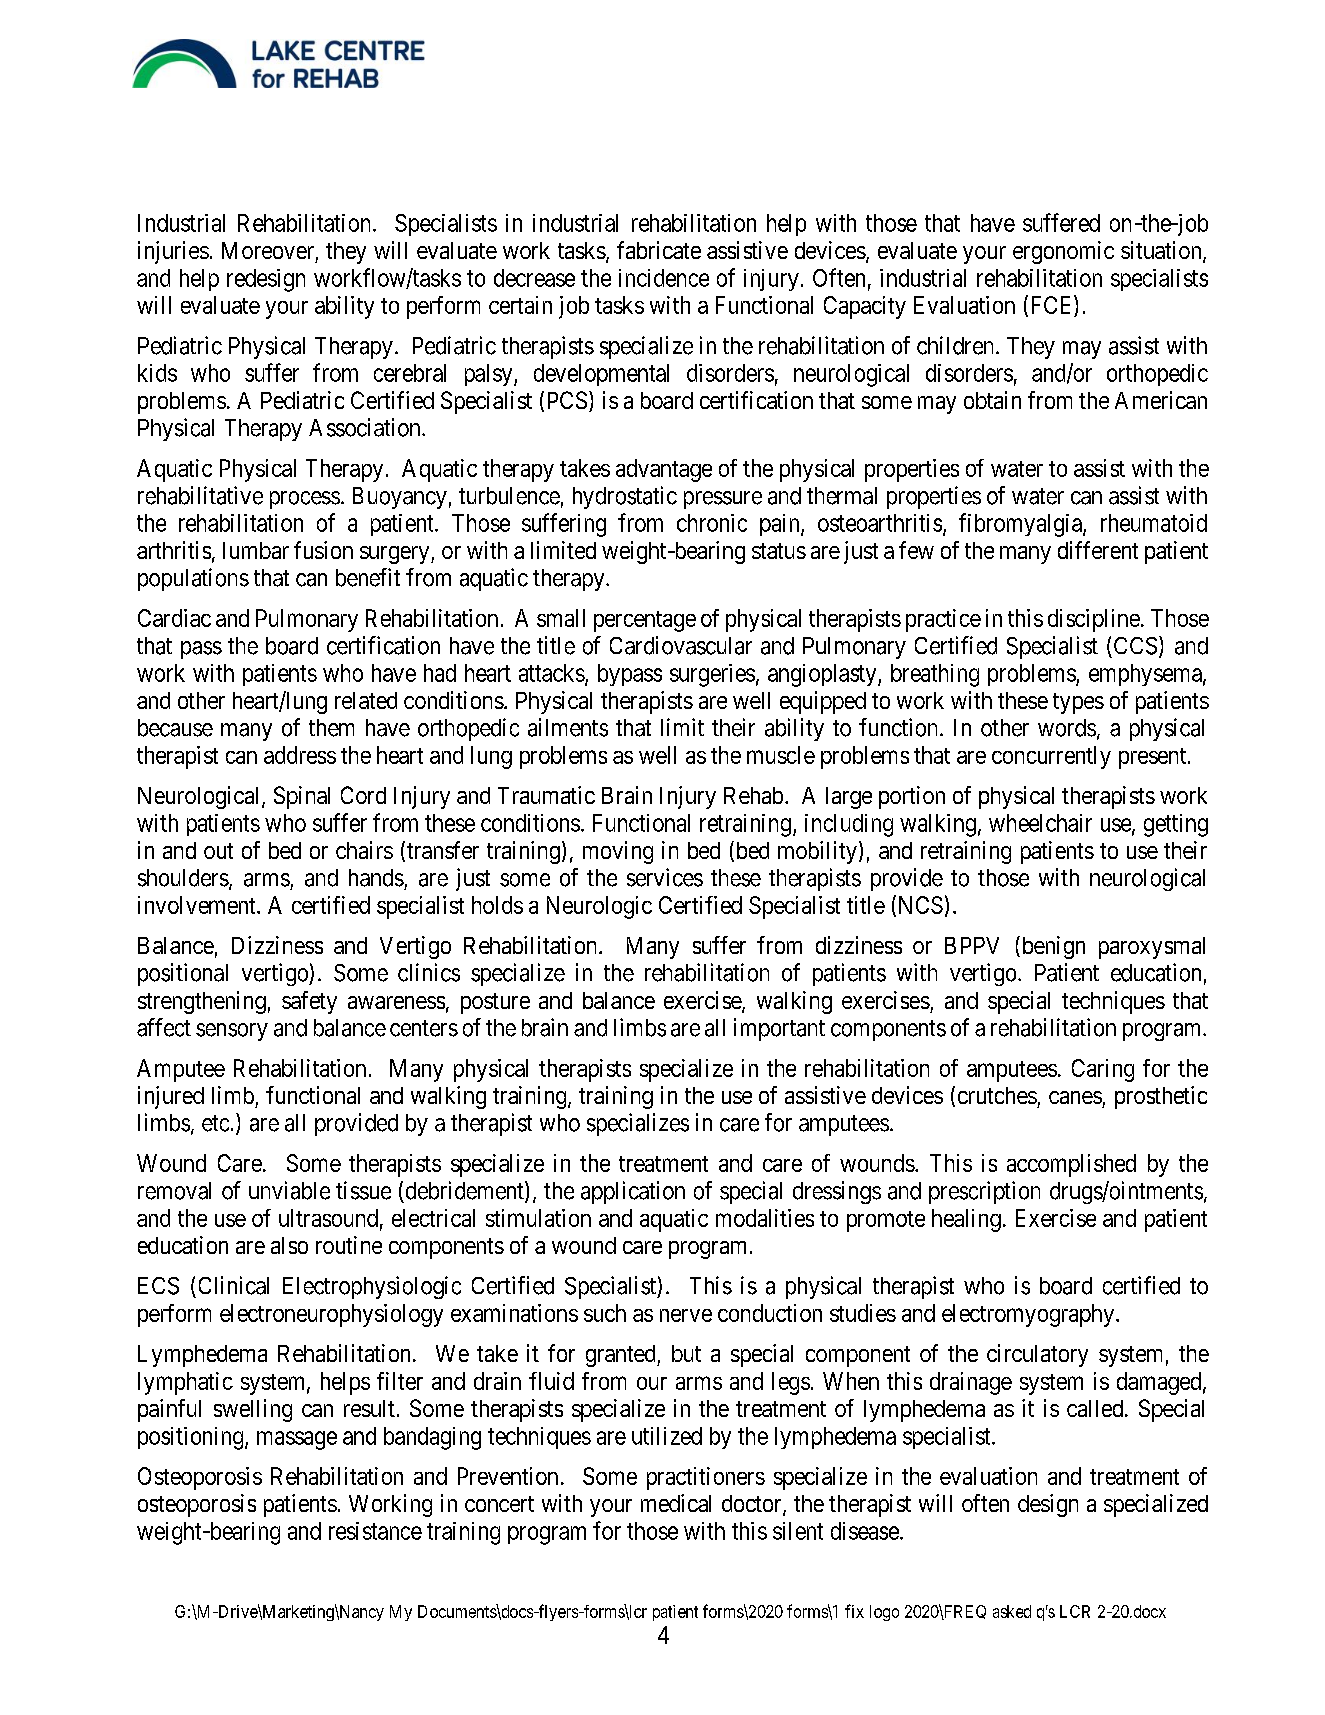  I want to click on Moreover, so click(268, 250).
